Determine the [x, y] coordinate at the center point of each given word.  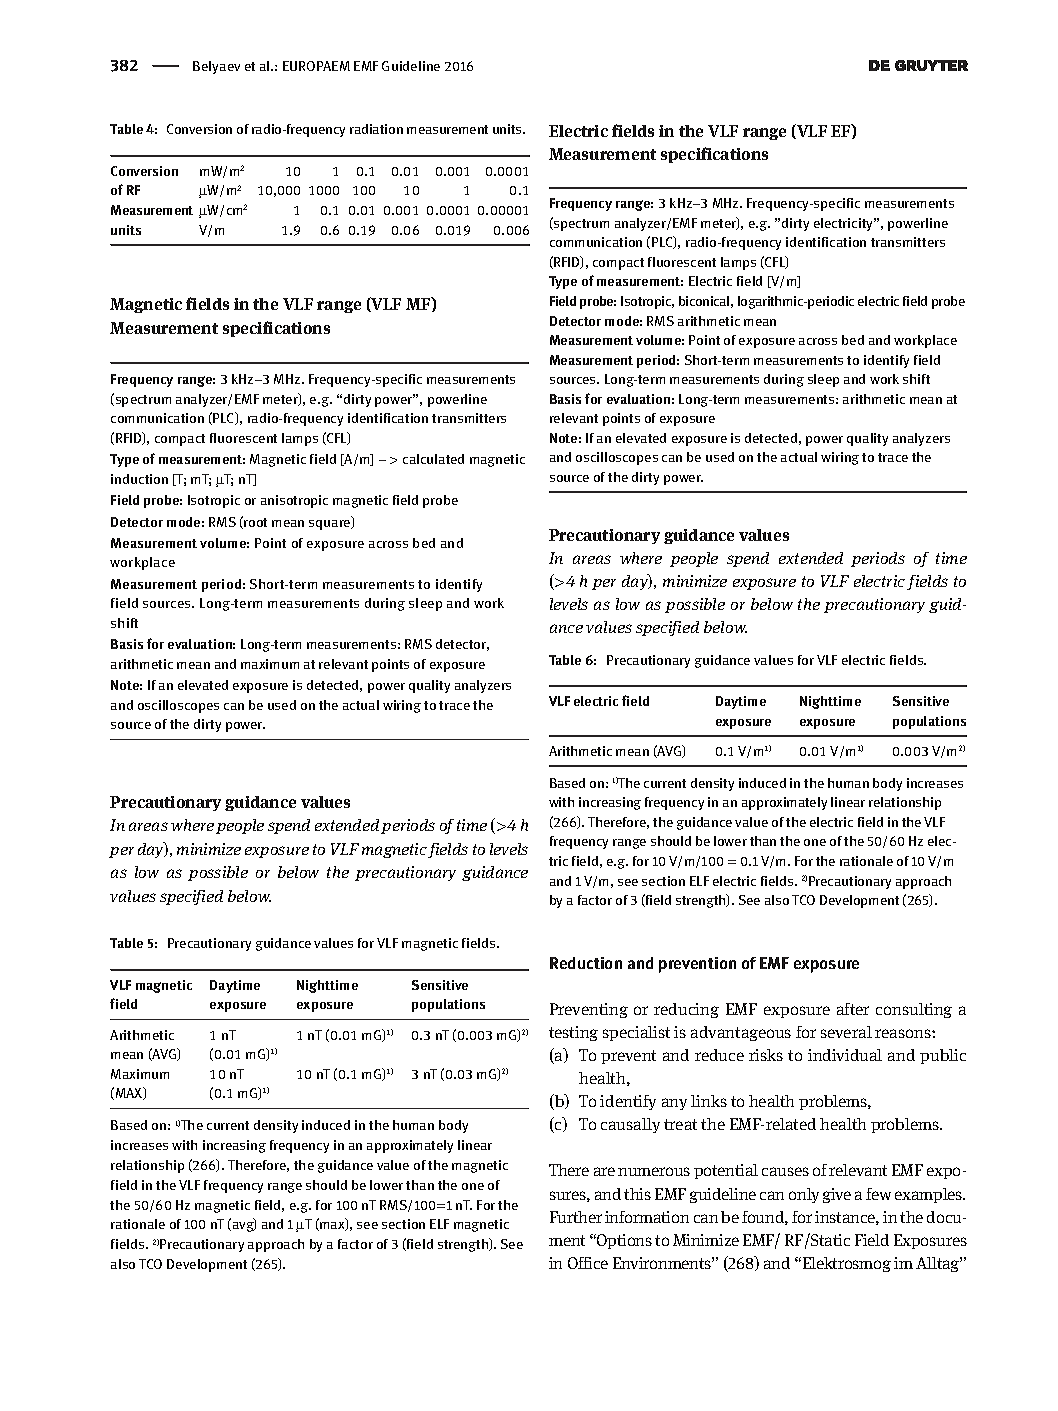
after [853, 1009]
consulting [914, 1010]
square [331, 523]
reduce [719, 1055]
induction [139, 479]
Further [576, 1217]
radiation [376, 129]
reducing [686, 1010]
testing [573, 1033]
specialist [636, 1033]
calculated [433, 459]
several [846, 1032]
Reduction [586, 963]
